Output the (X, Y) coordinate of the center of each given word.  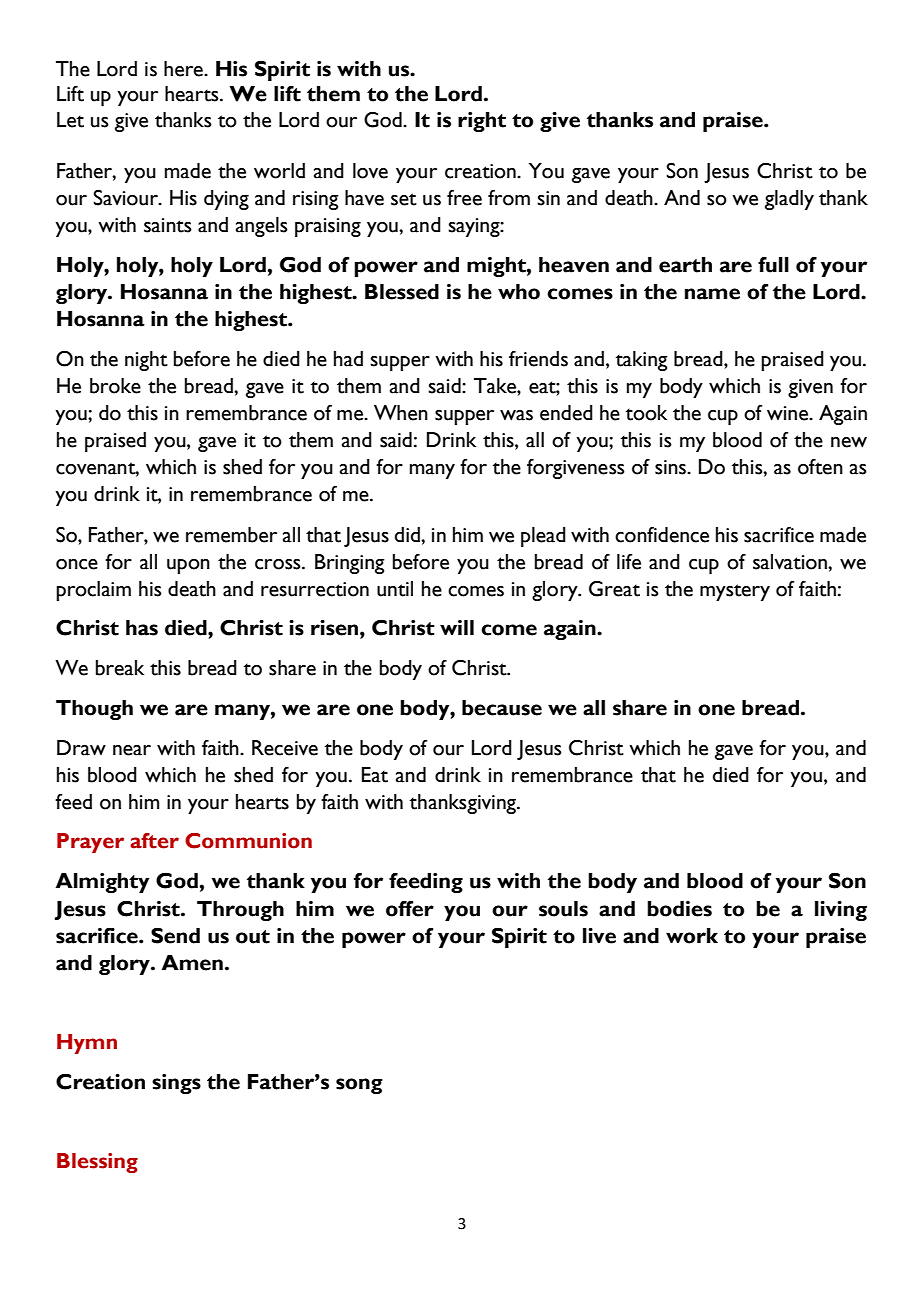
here (184, 69)
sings (176, 1084)
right (482, 122)
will (457, 627)
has (142, 628)
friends (538, 359)
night (146, 361)
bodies (679, 909)
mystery (735, 592)
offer (410, 908)
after (154, 841)
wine (788, 413)
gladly (789, 200)
